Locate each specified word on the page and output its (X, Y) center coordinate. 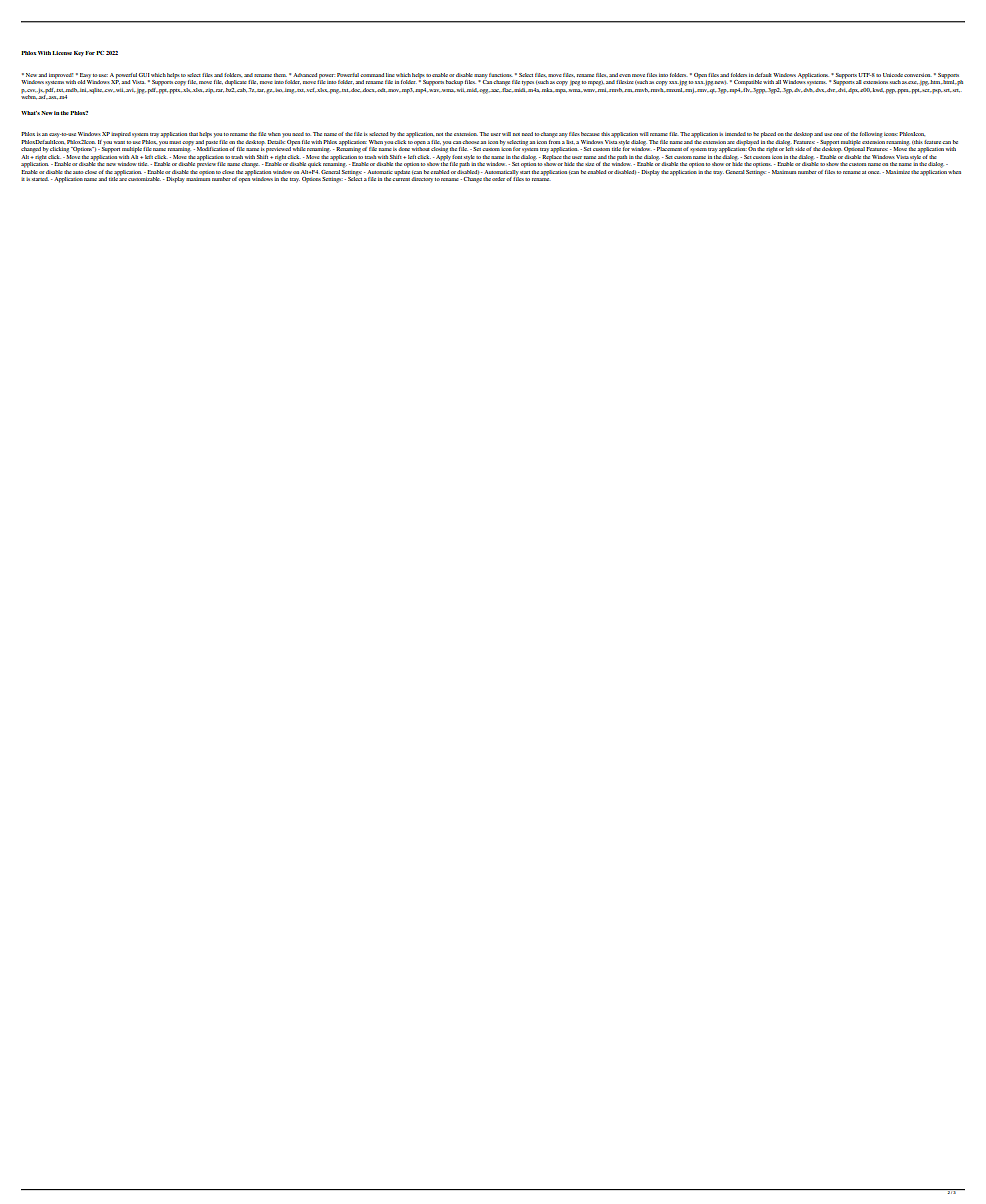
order (499, 179)
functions (501, 75)
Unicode (893, 75)
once (874, 172)
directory (422, 179)
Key (79, 53)
